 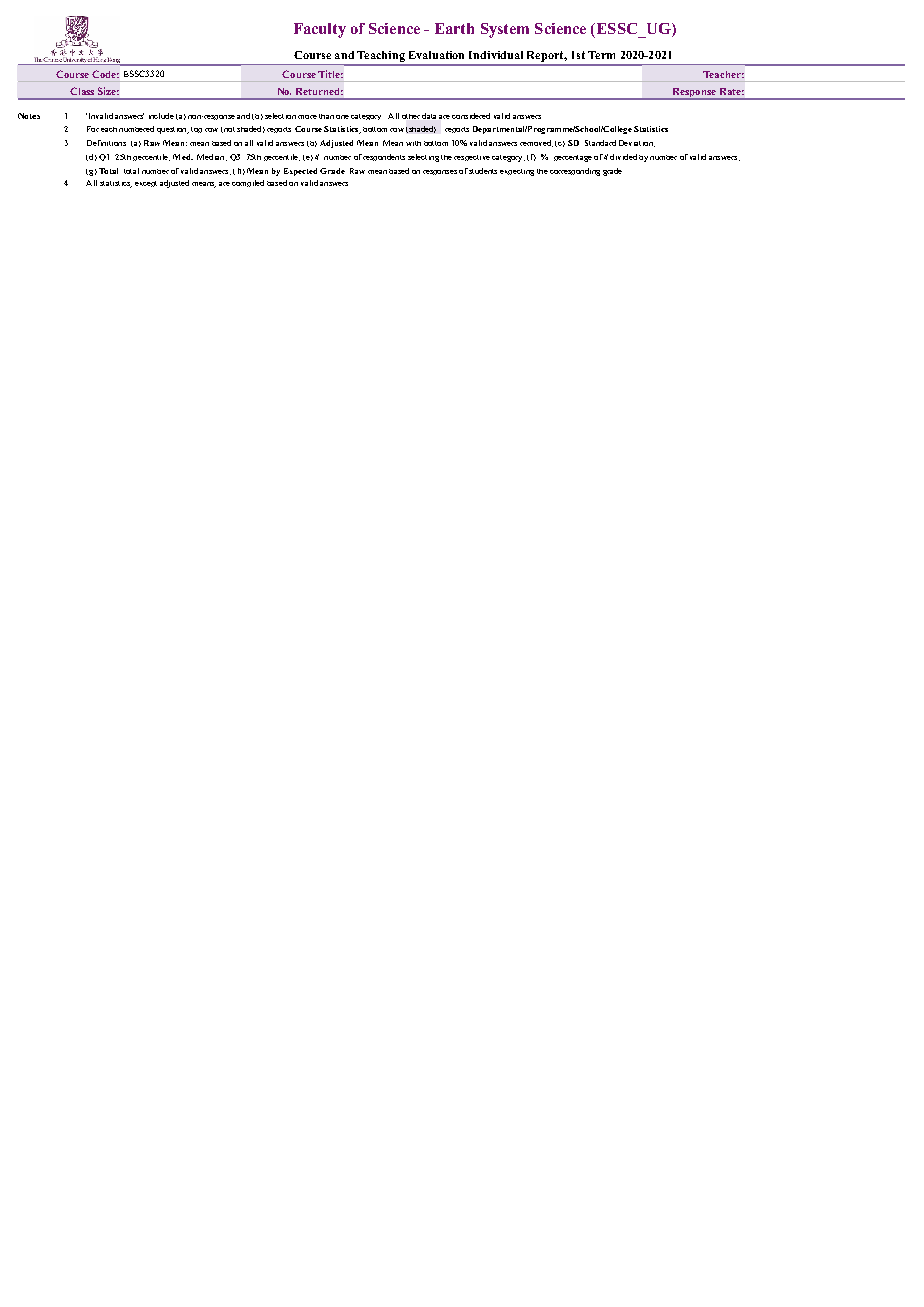 What do you see at coordinates (161, 116) in the screenshot?
I see `include` at bounding box center [161, 116].
